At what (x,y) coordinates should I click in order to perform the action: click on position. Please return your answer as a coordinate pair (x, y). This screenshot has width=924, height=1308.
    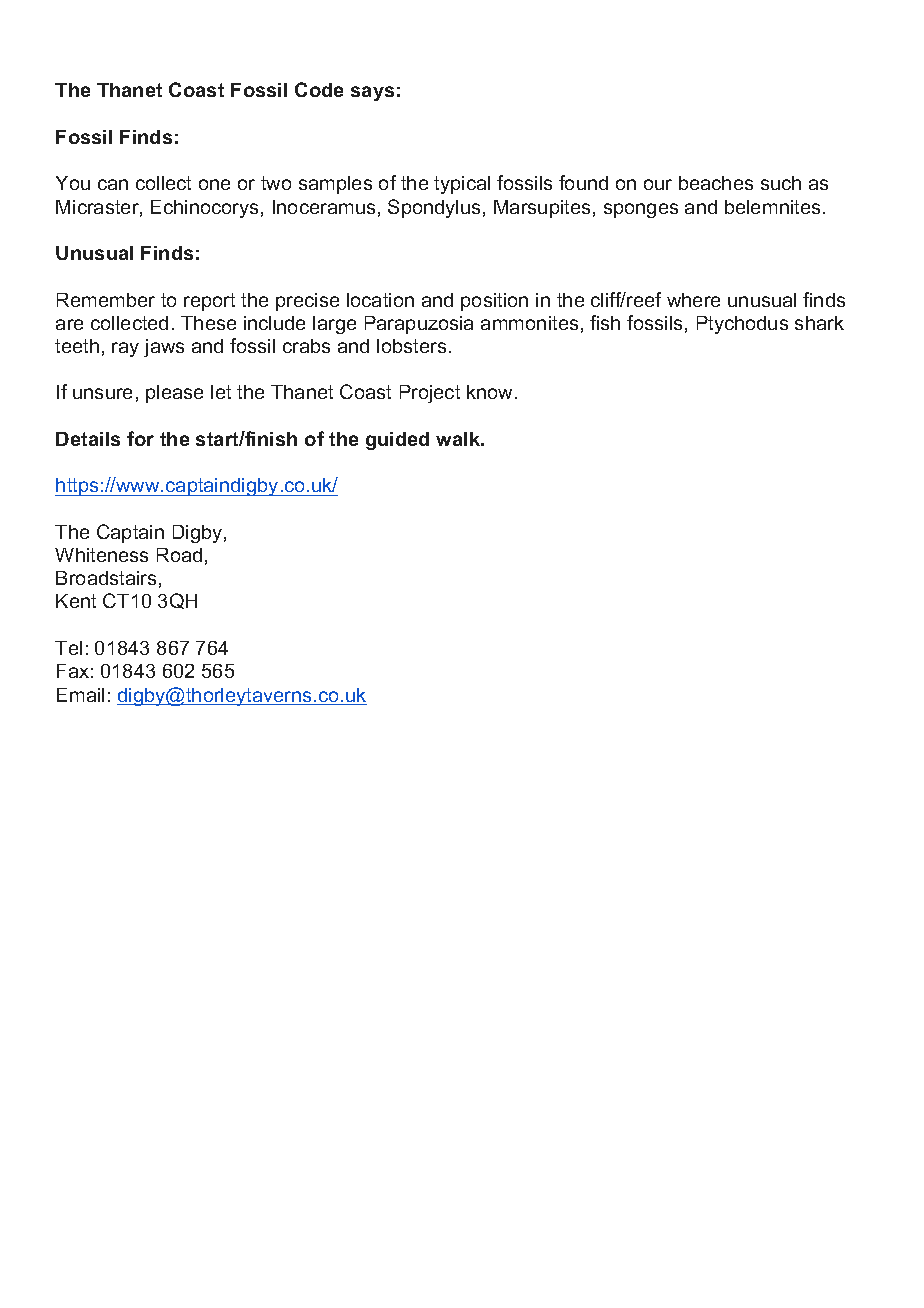
    Looking at the image, I should click on (494, 302).
